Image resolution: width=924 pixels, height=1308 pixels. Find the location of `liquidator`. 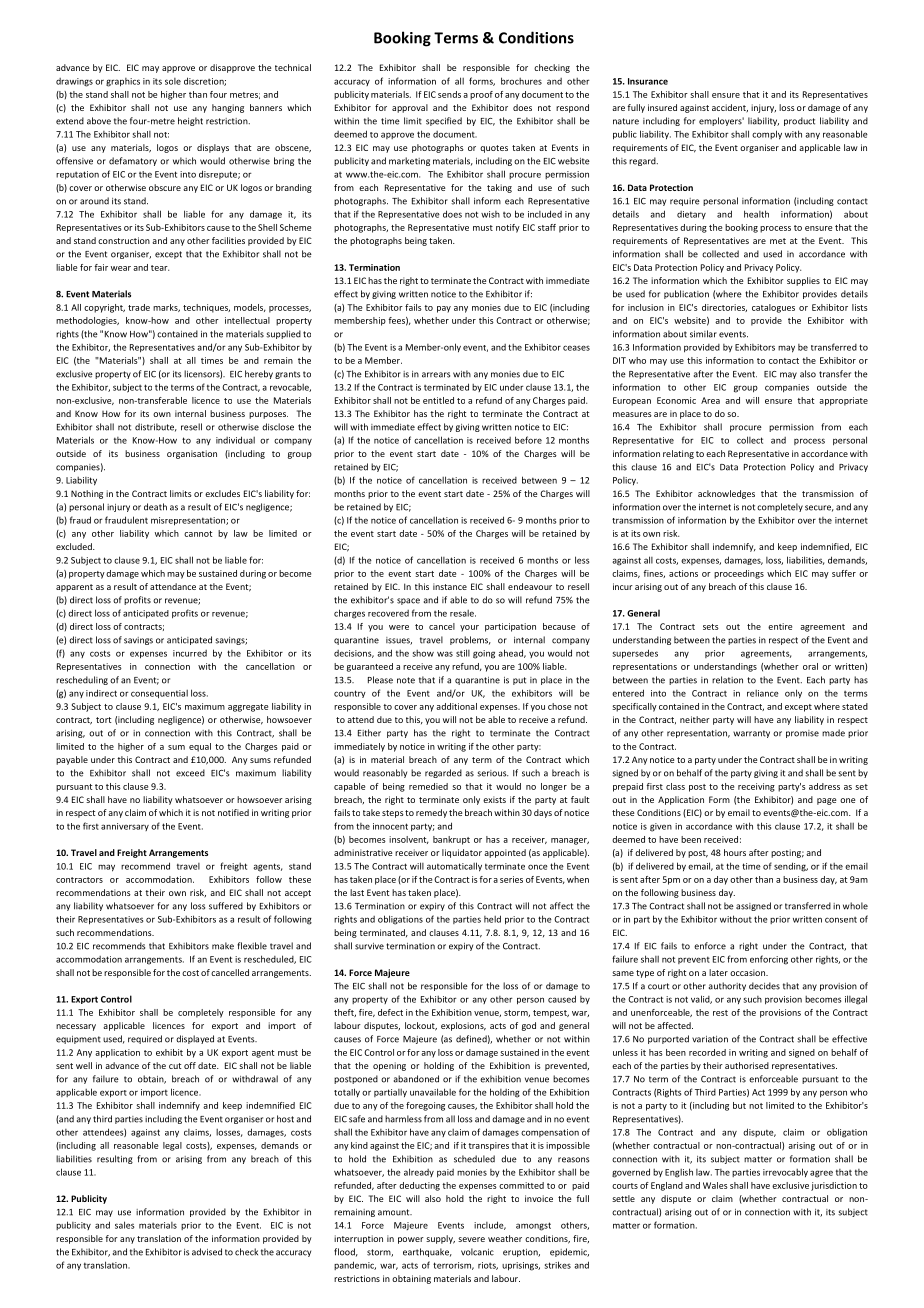

liquidator is located at coordinates (462, 853).
